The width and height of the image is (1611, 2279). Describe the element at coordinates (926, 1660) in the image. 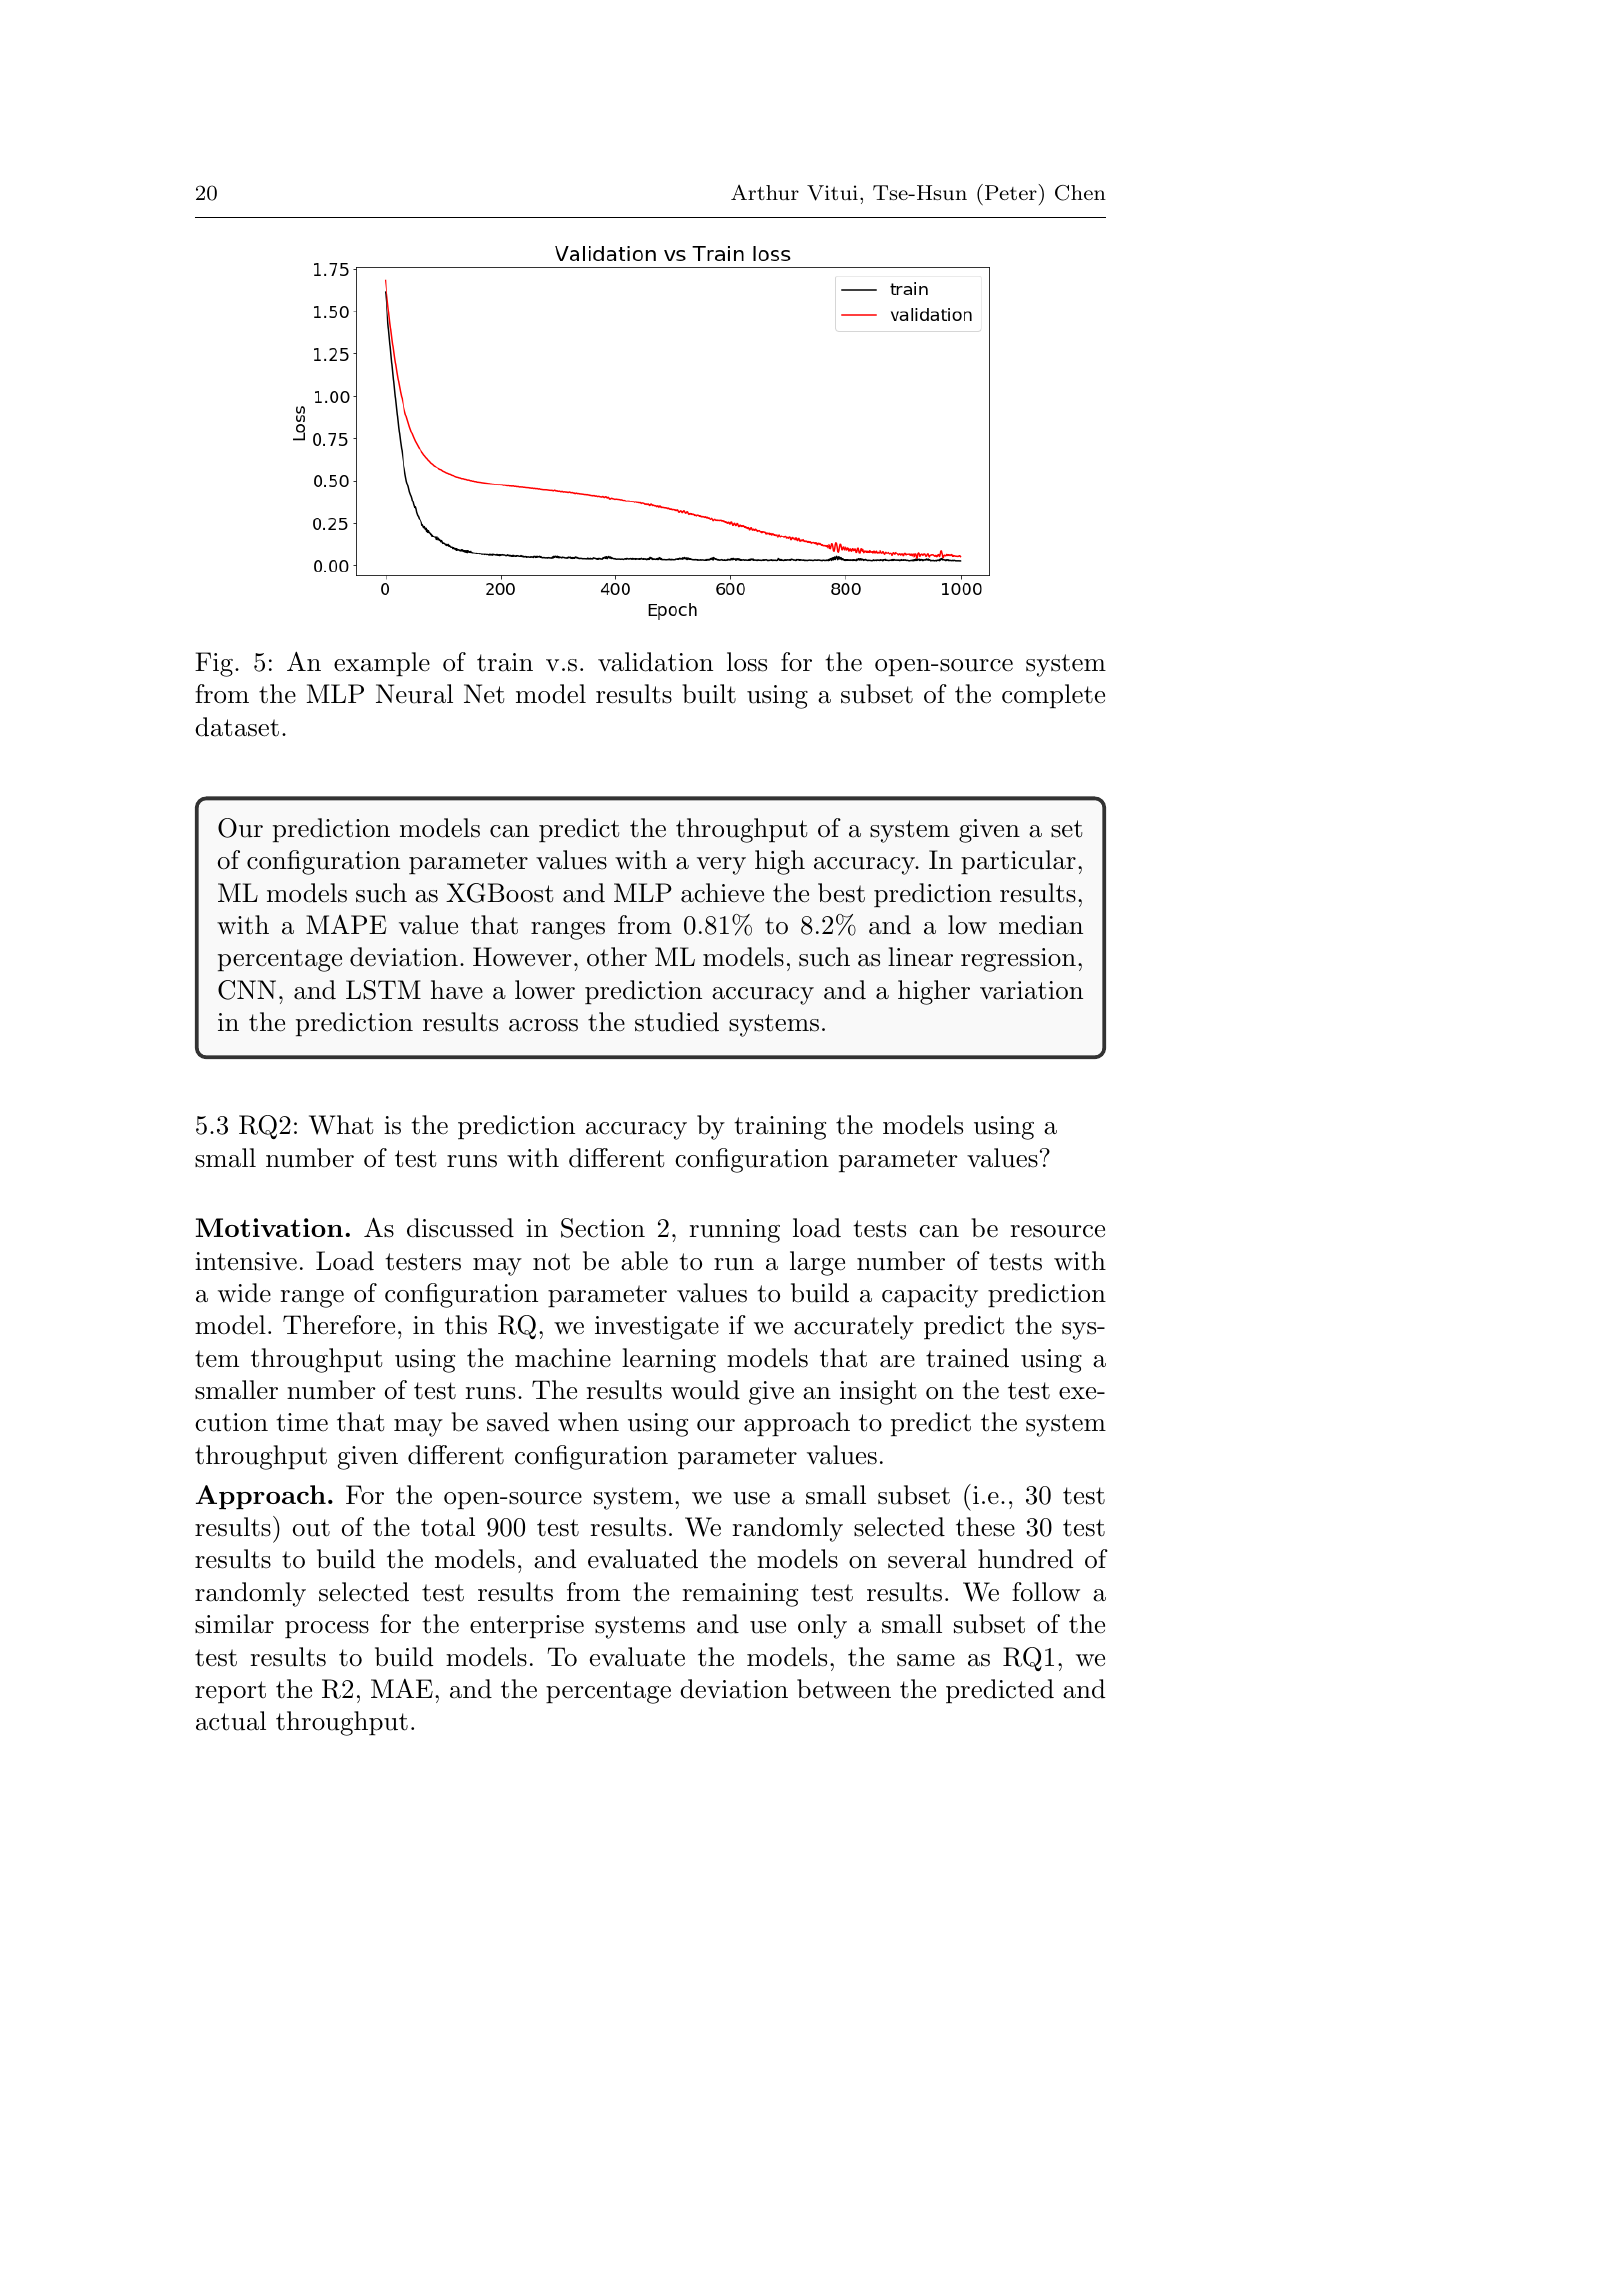

I see `same` at that location.
